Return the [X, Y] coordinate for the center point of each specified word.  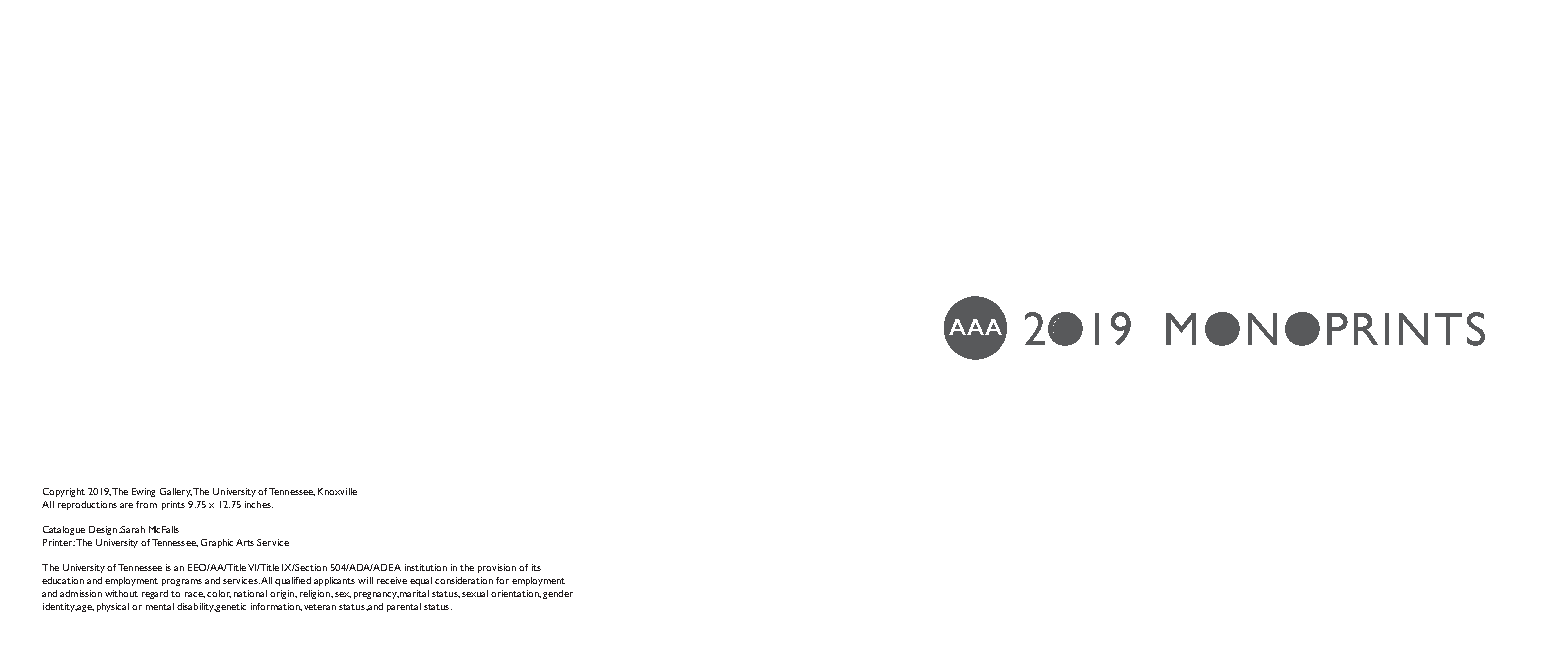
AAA [975, 327]
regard [155, 594]
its [536, 567]
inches [259, 504]
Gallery [176, 492]
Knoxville [337, 491]
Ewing [143, 492]
